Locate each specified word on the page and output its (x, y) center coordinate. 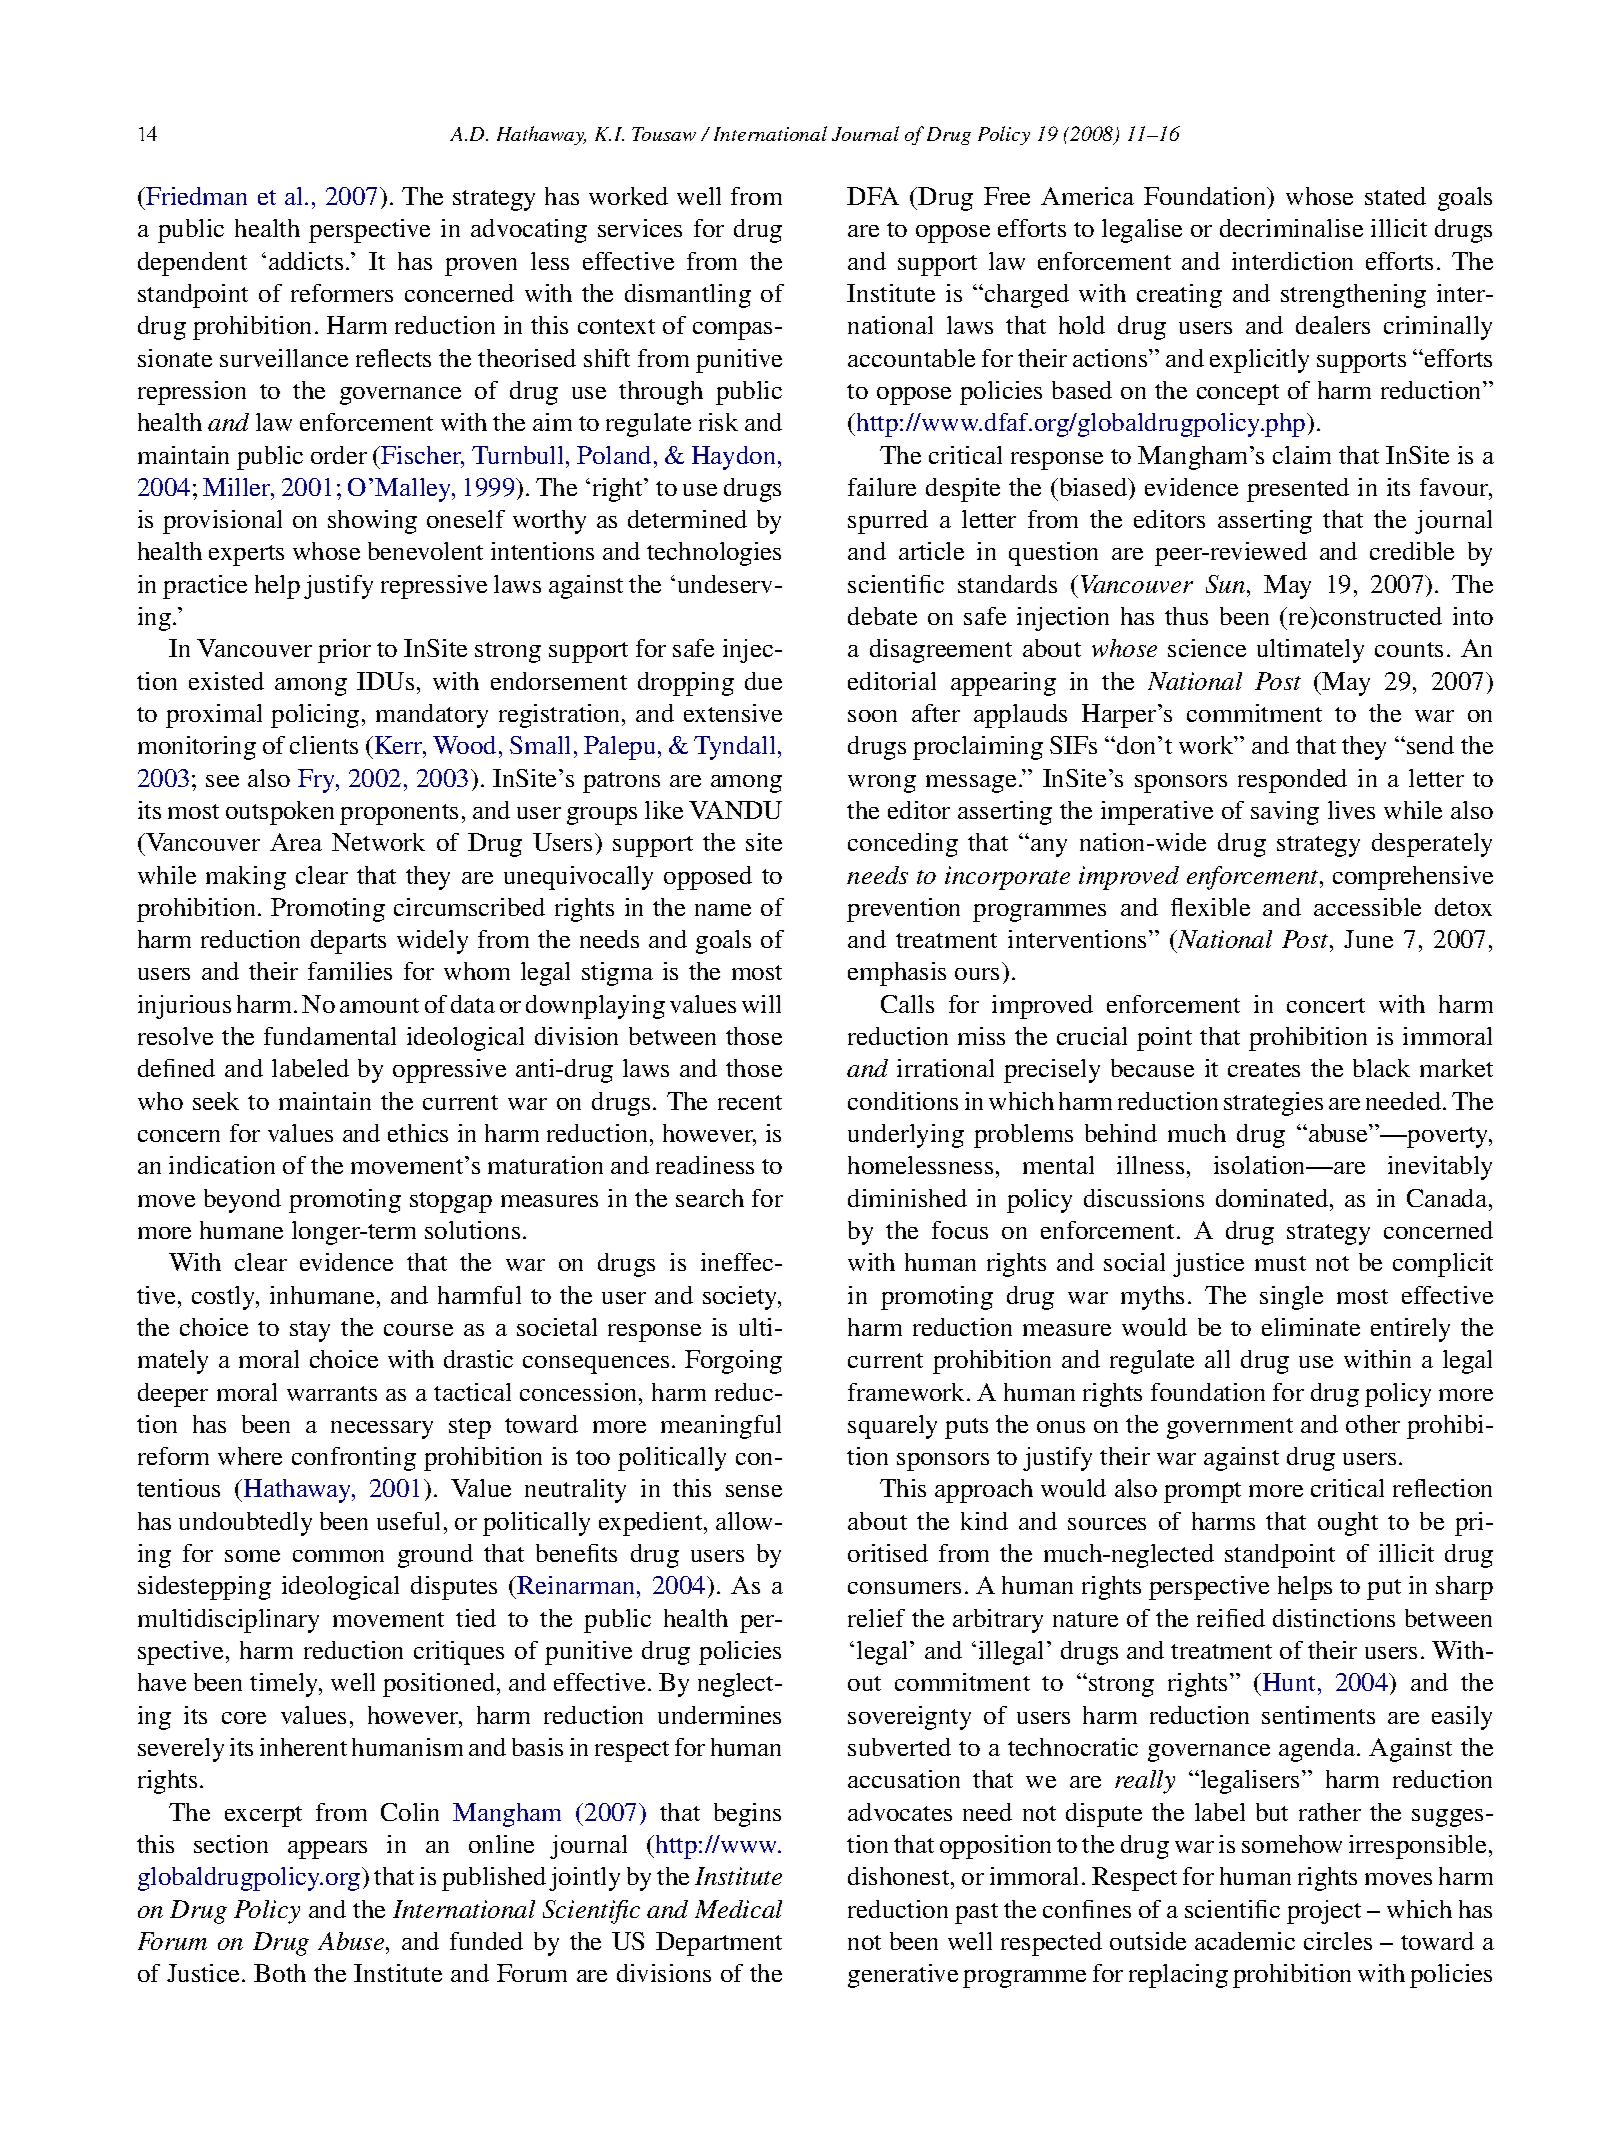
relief (876, 1618)
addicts (306, 261)
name (723, 910)
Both (280, 1973)
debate (882, 616)
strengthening (1353, 296)
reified (1231, 1618)
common (338, 1556)
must (1280, 1263)
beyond (242, 1201)
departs (348, 942)
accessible (1367, 907)
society (741, 1298)
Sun (1225, 584)
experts (246, 555)
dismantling (688, 296)
